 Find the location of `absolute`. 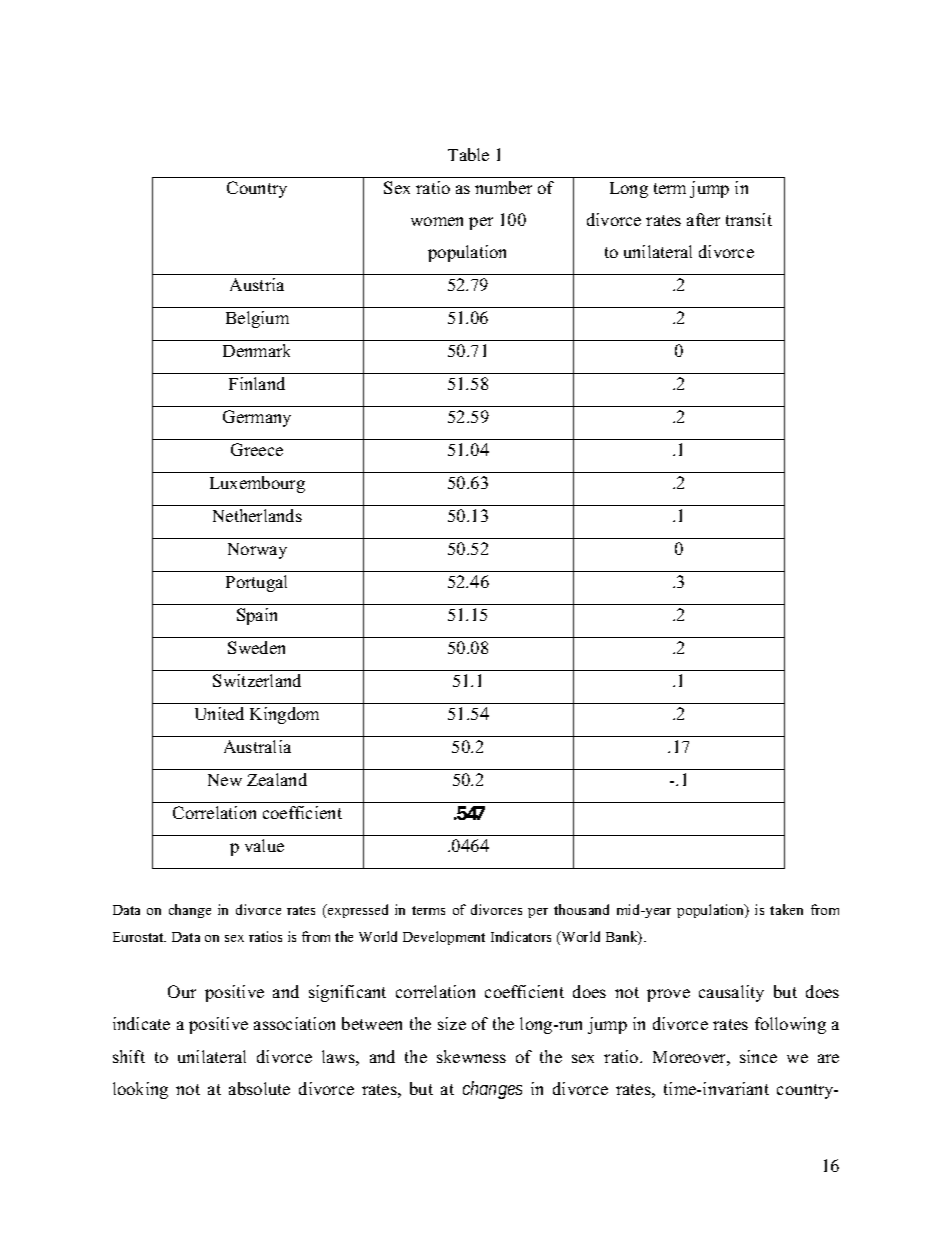

absolute is located at coordinates (259, 1088).
